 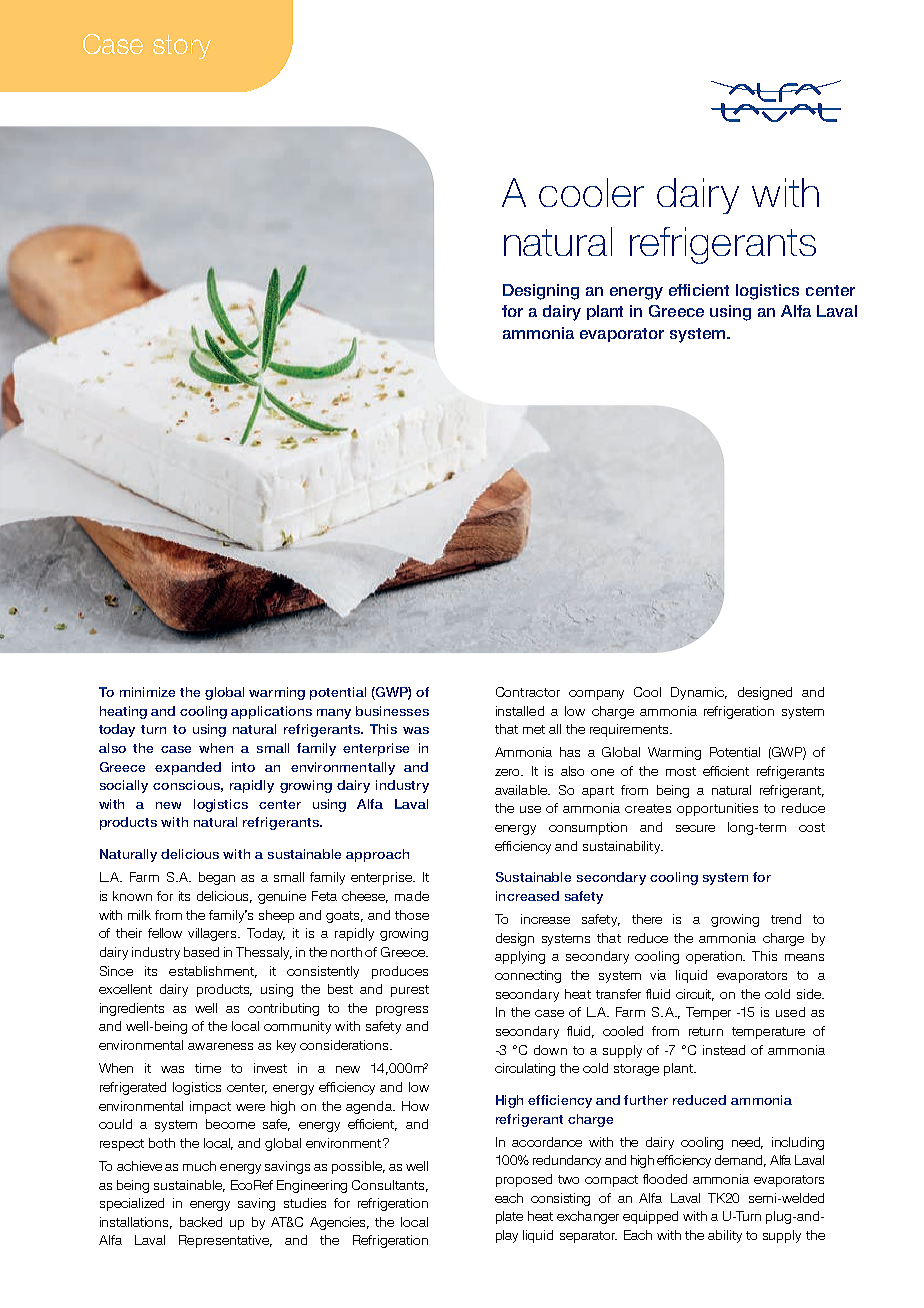 What do you see at coordinates (596, 695) in the screenshot?
I see `company` at bounding box center [596, 695].
